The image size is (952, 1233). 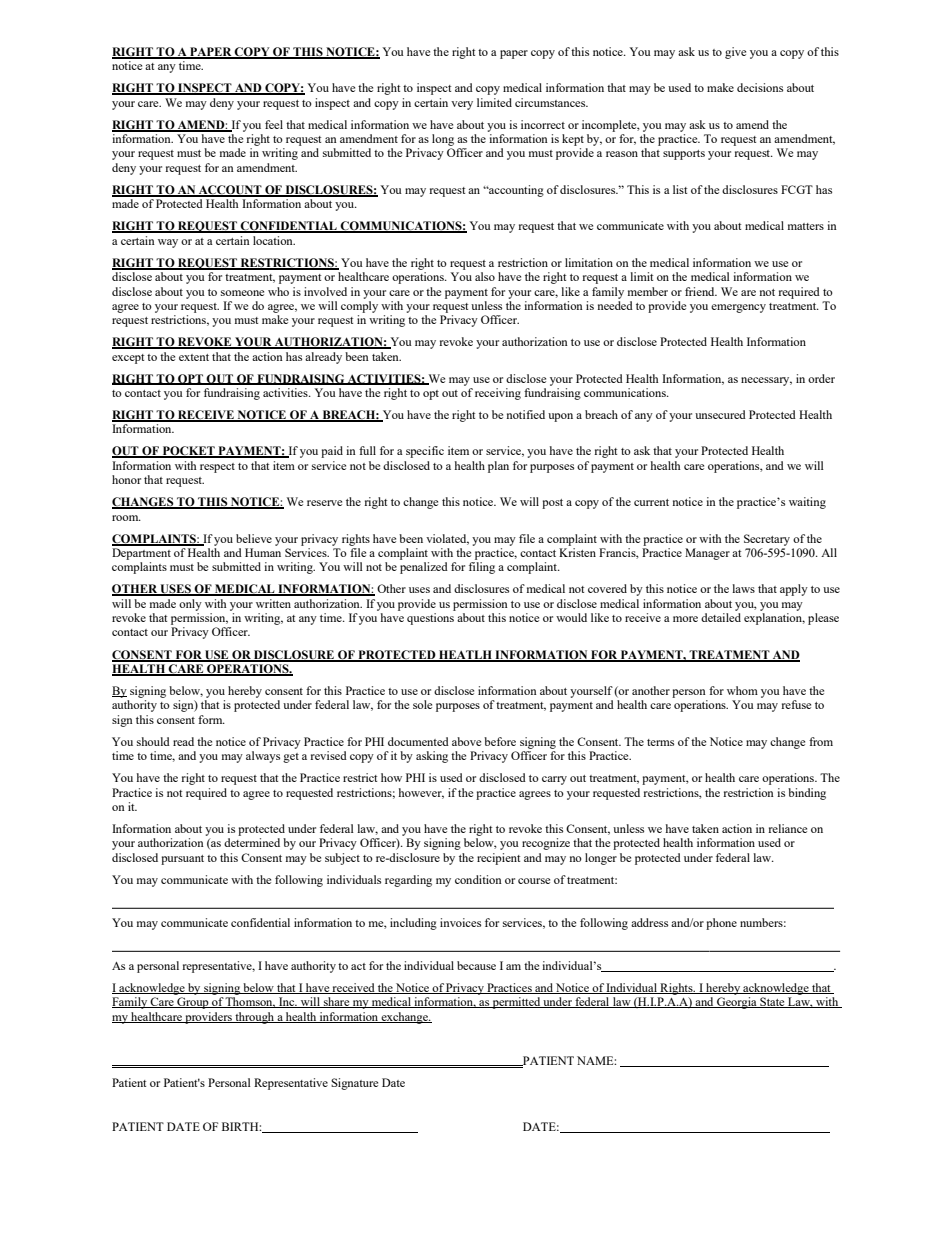 What do you see at coordinates (217, 468) in the screenshot?
I see `respect` at bounding box center [217, 468].
